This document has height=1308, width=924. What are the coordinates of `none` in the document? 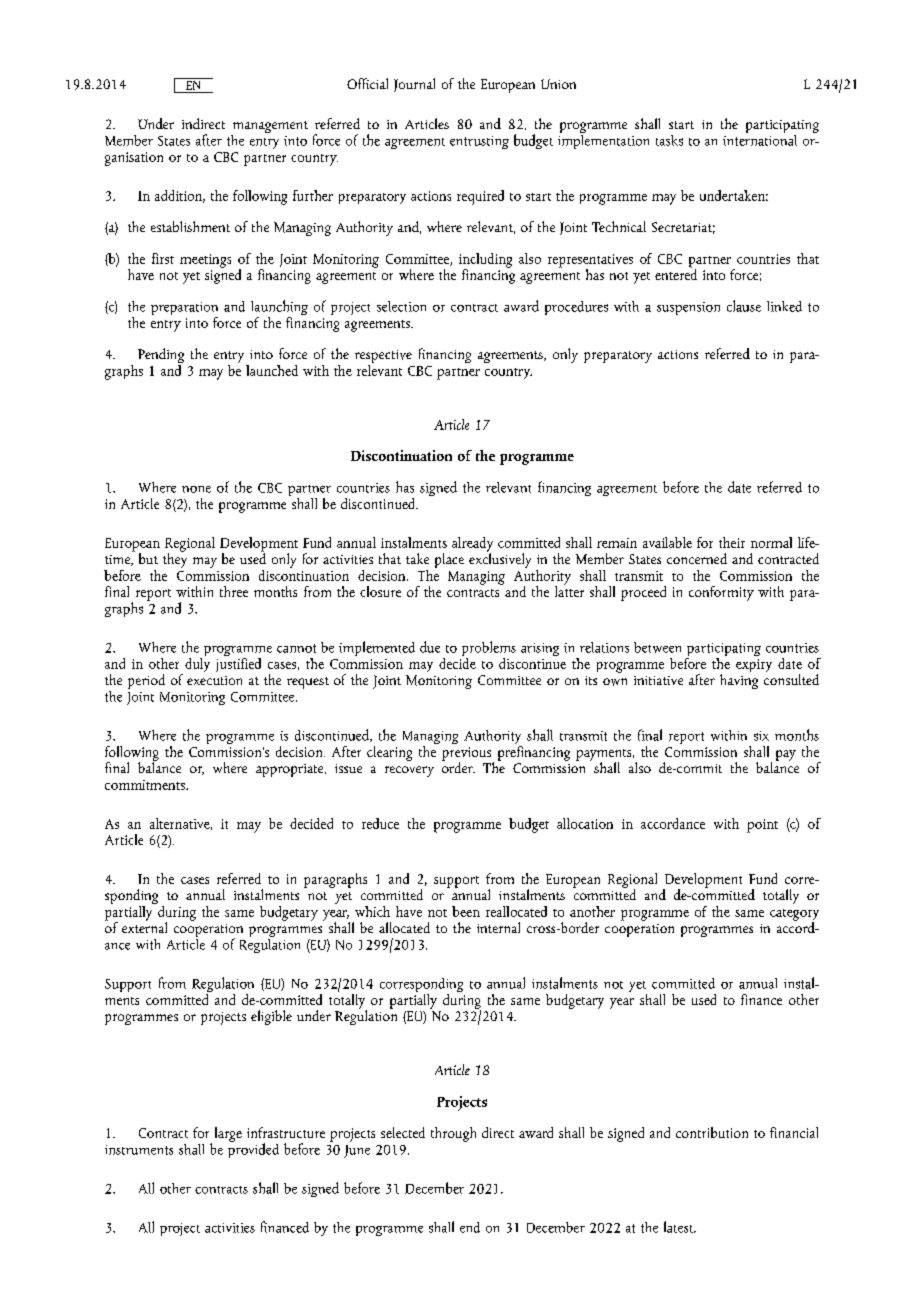 It's located at (196, 489).
